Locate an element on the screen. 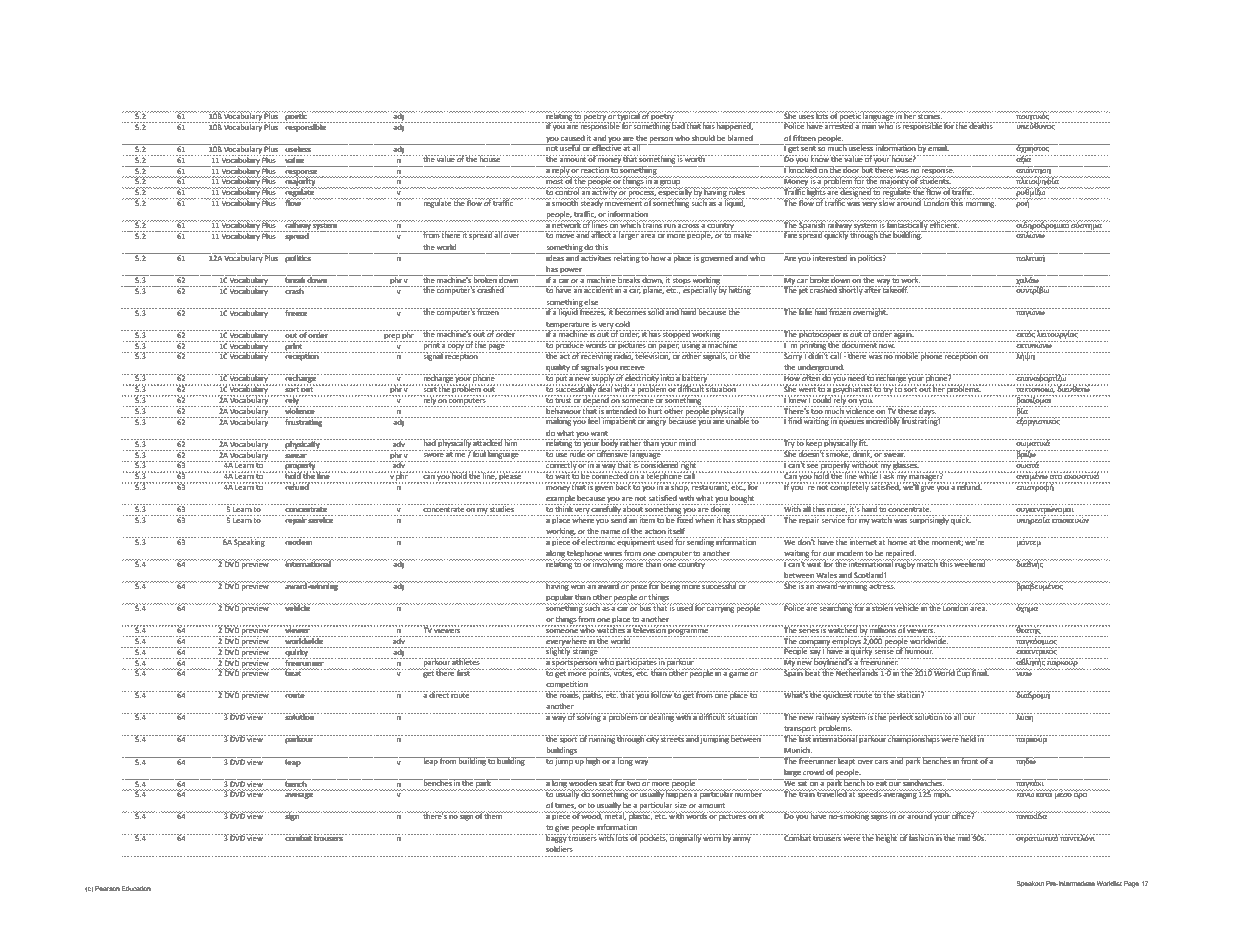 This screenshot has height=952, width=1233. example is located at coordinates (561, 500).
